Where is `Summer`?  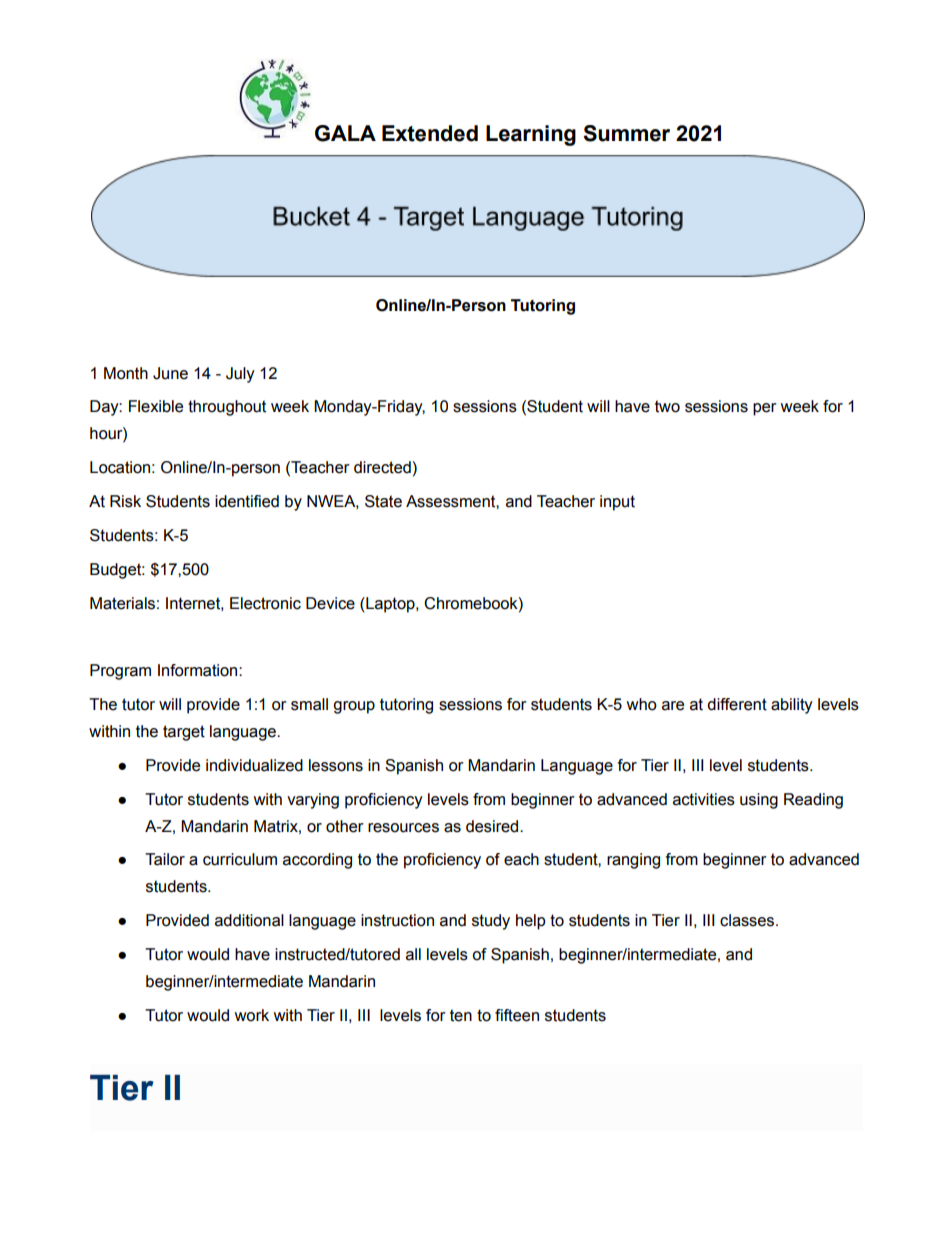 Summer is located at coordinates (626, 133).
